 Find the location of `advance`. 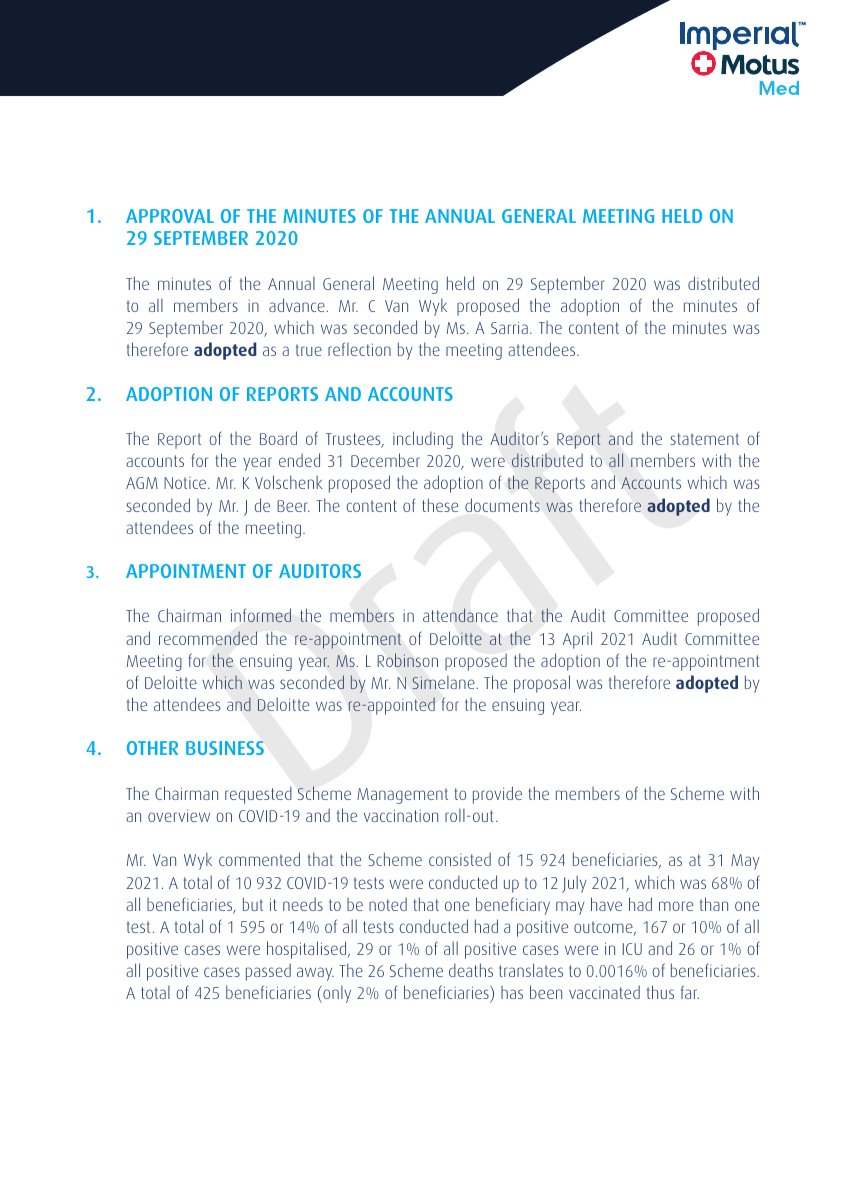

advance is located at coordinates (298, 305).
